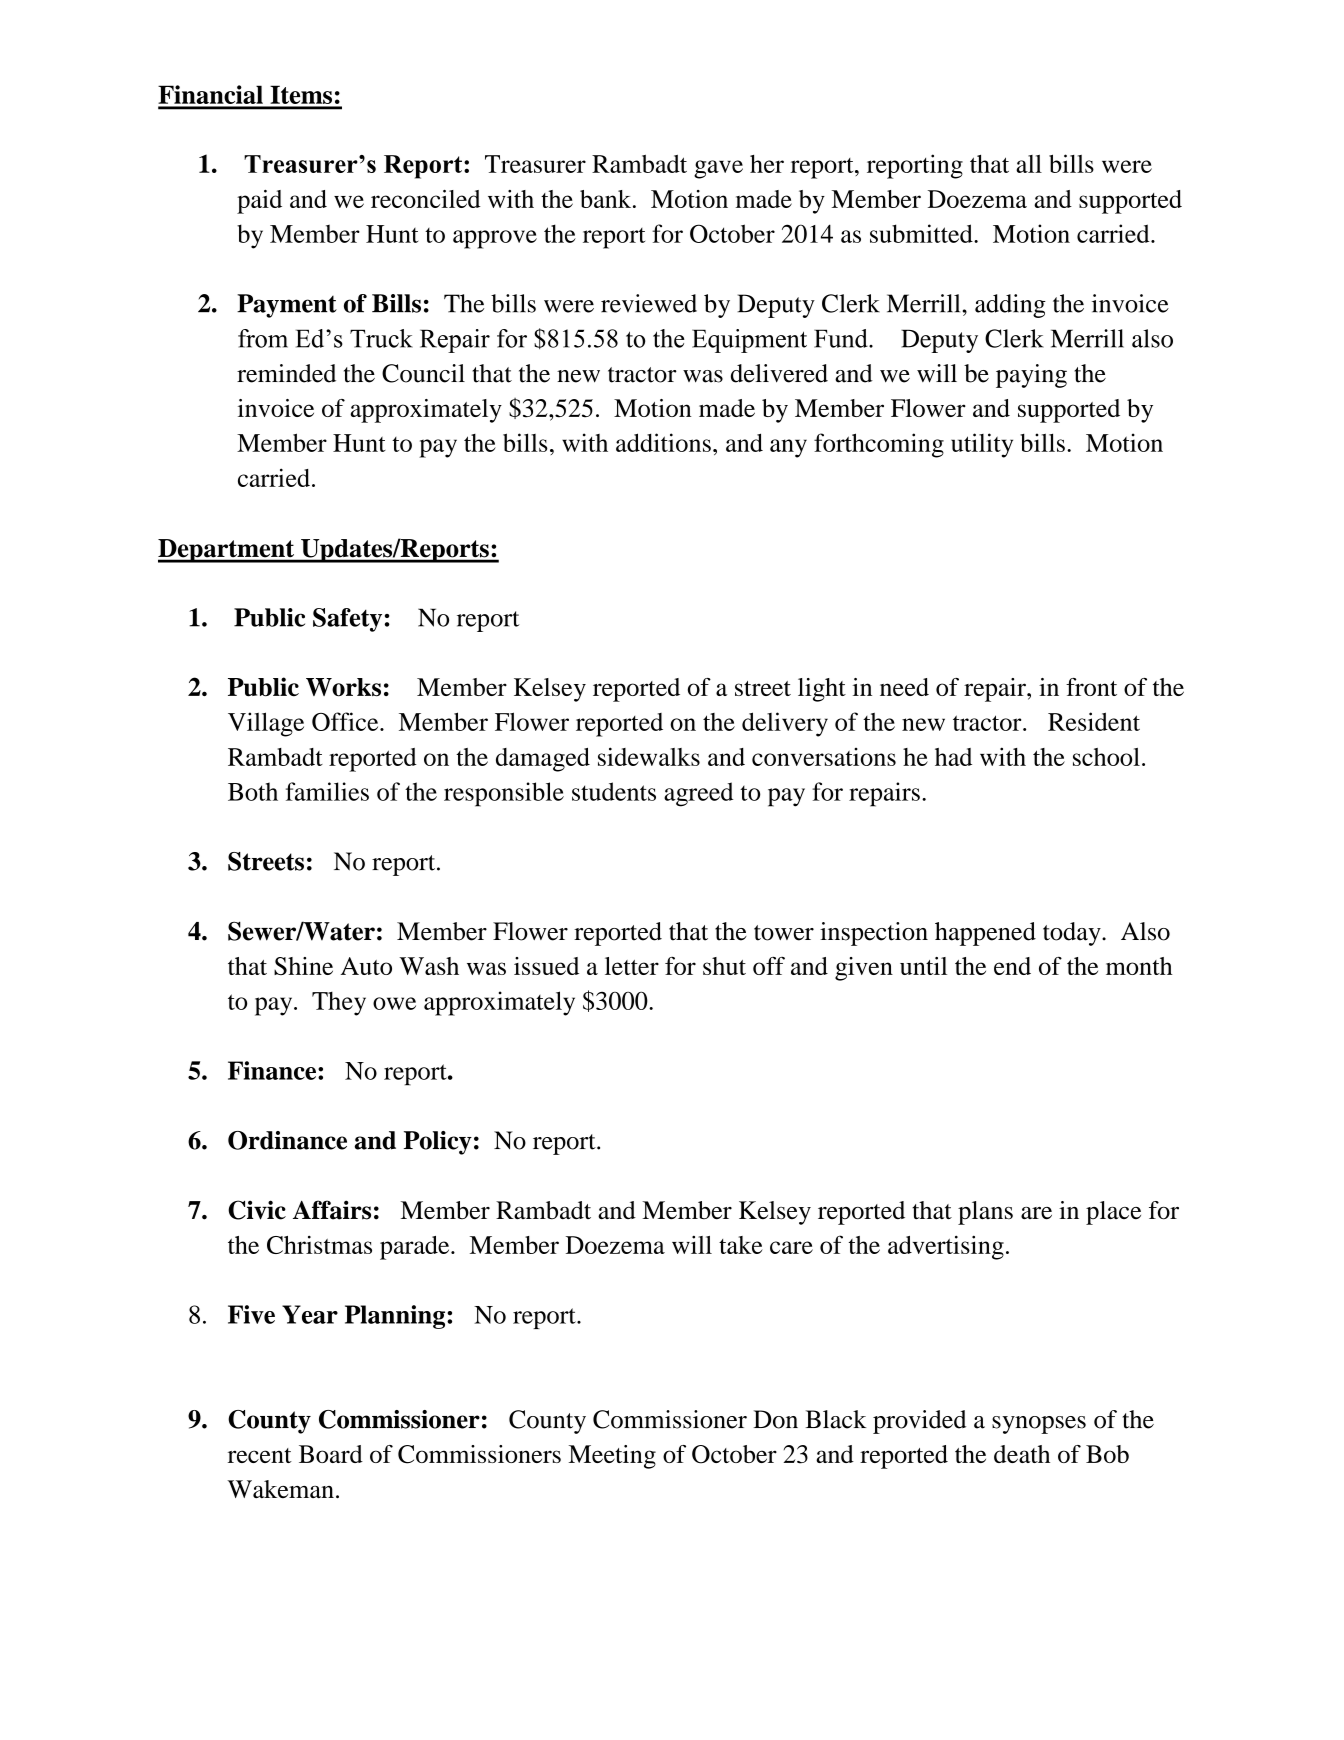  I want to click on shut, so click(724, 966).
